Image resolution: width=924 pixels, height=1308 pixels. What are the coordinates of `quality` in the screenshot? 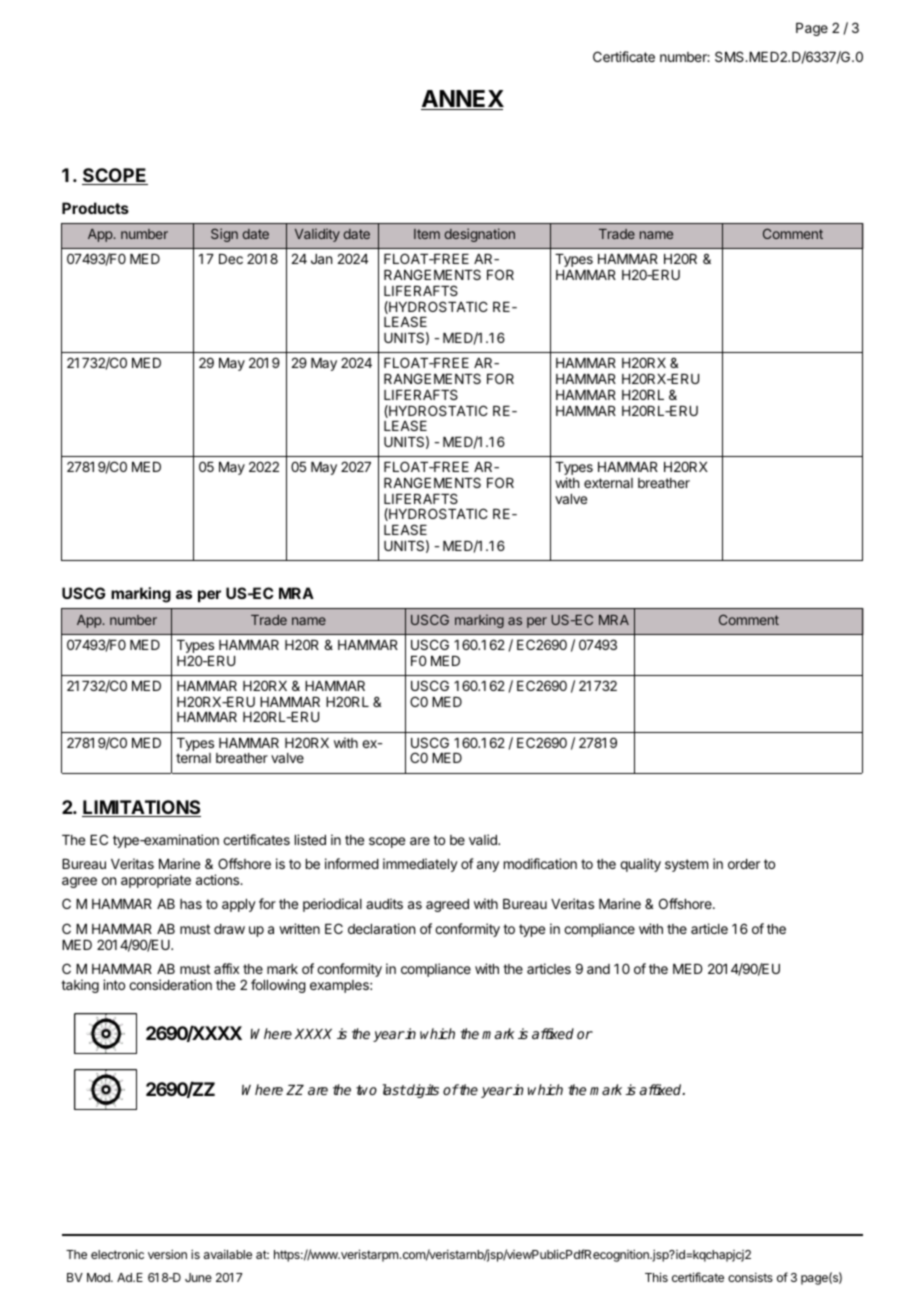 It's located at (640, 865).
